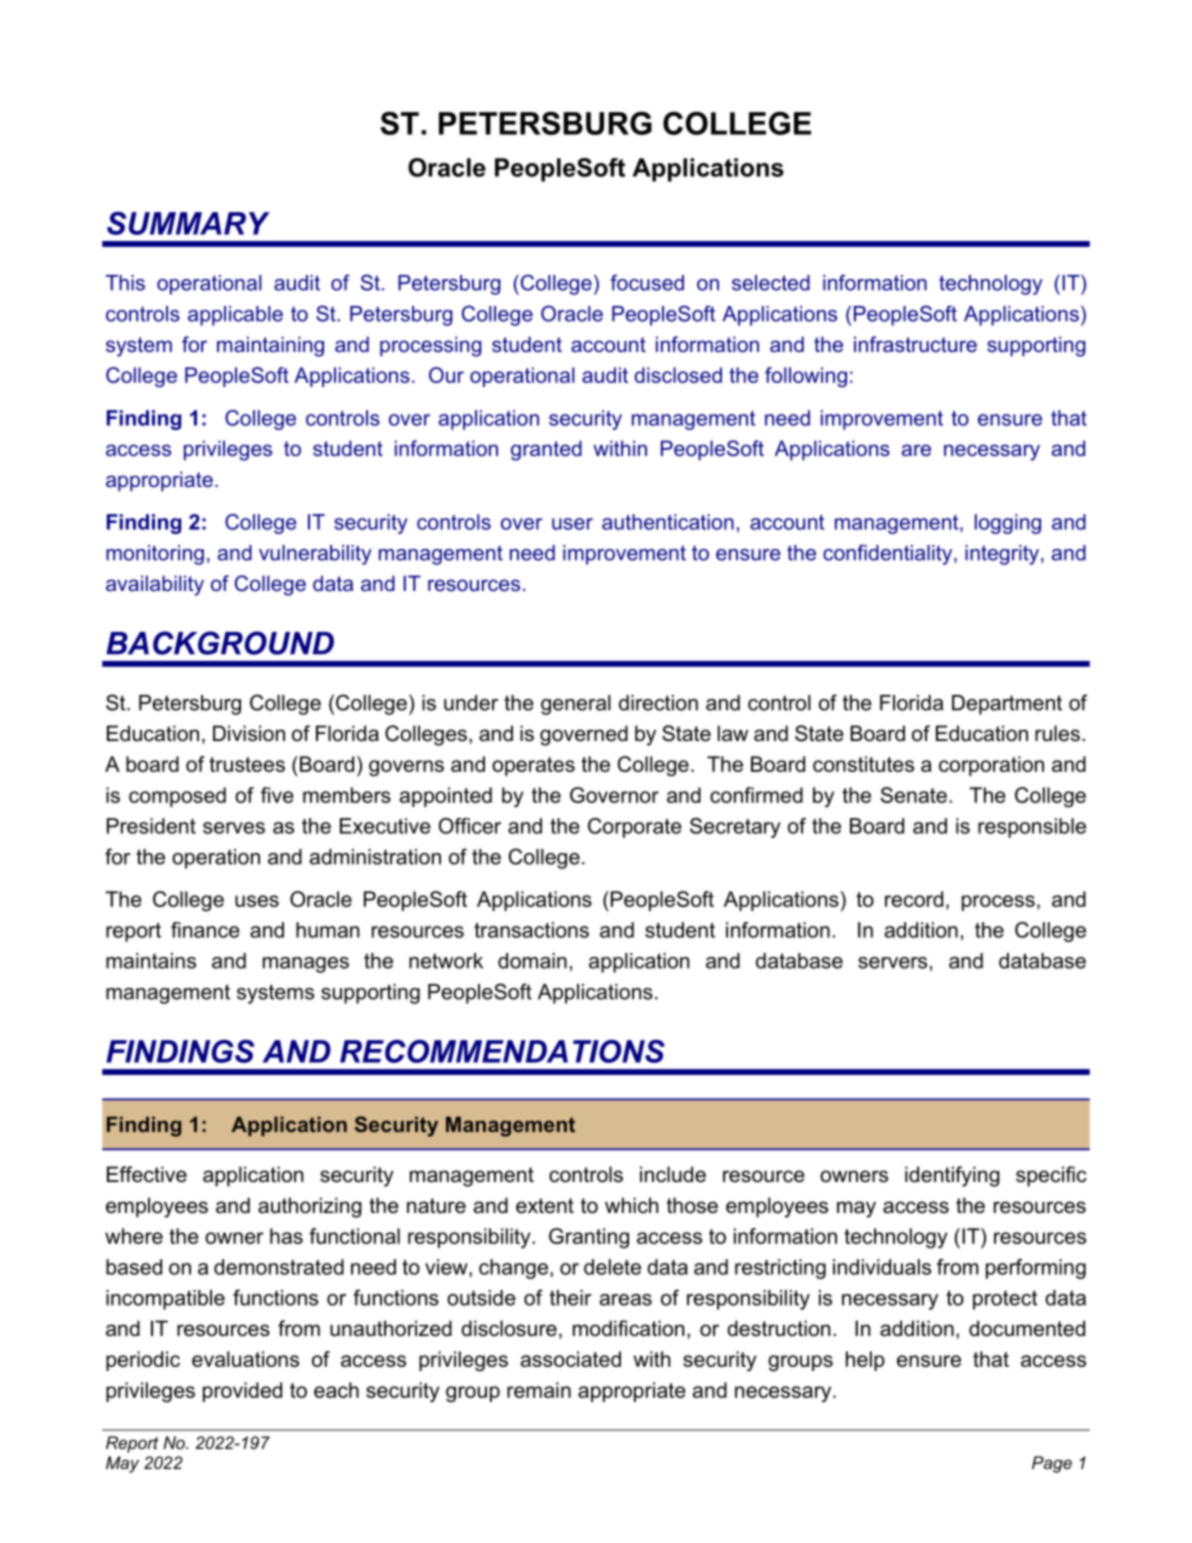  I want to click on Corporate, so click(635, 828).
